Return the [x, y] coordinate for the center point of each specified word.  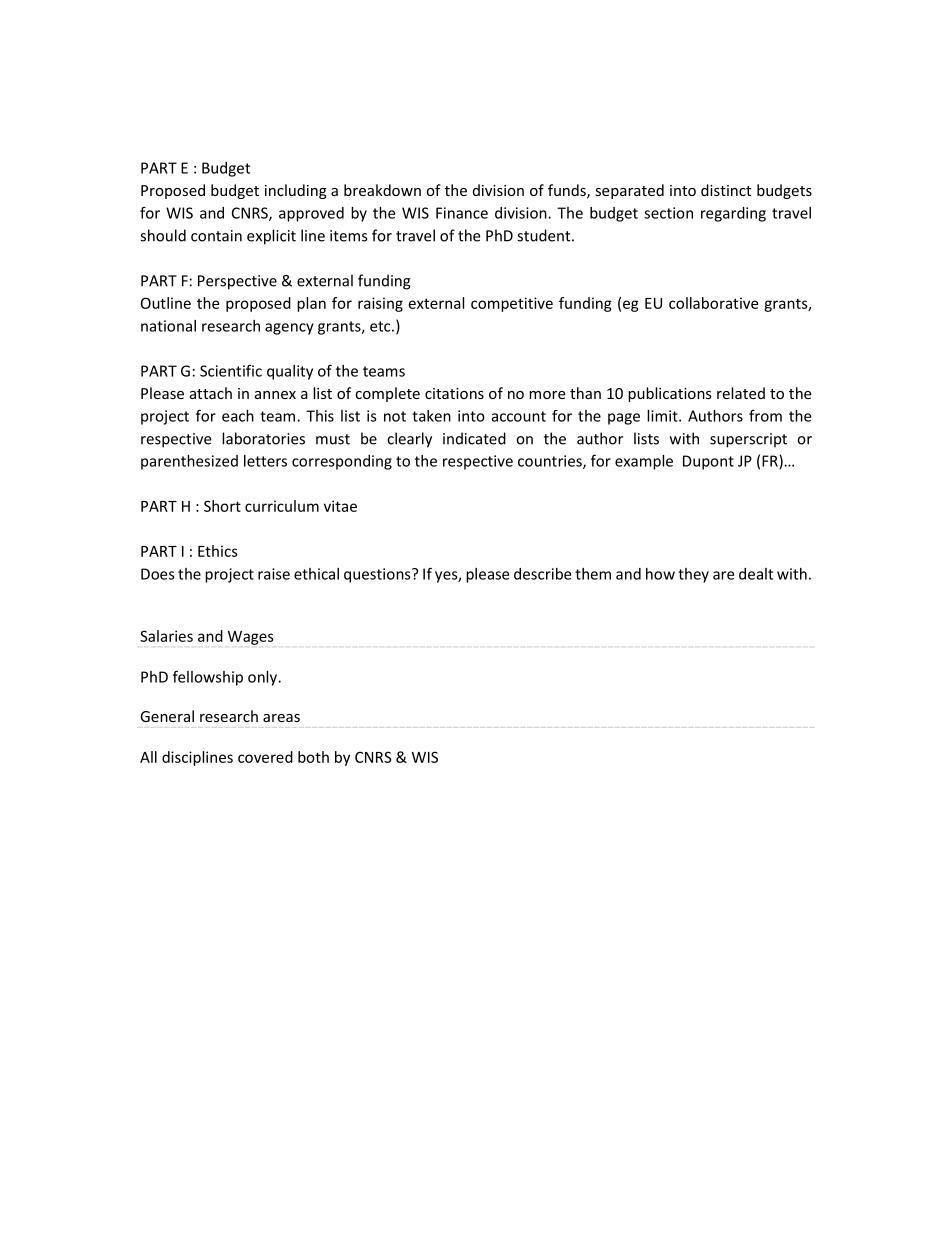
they [693, 575]
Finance [462, 213]
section [668, 213]
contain [216, 236]
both [313, 757]
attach [211, 393]
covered [265, 757]
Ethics [218, 551]
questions [378, 575]
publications [670, 394]
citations [454, 393]
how [660, 574]
